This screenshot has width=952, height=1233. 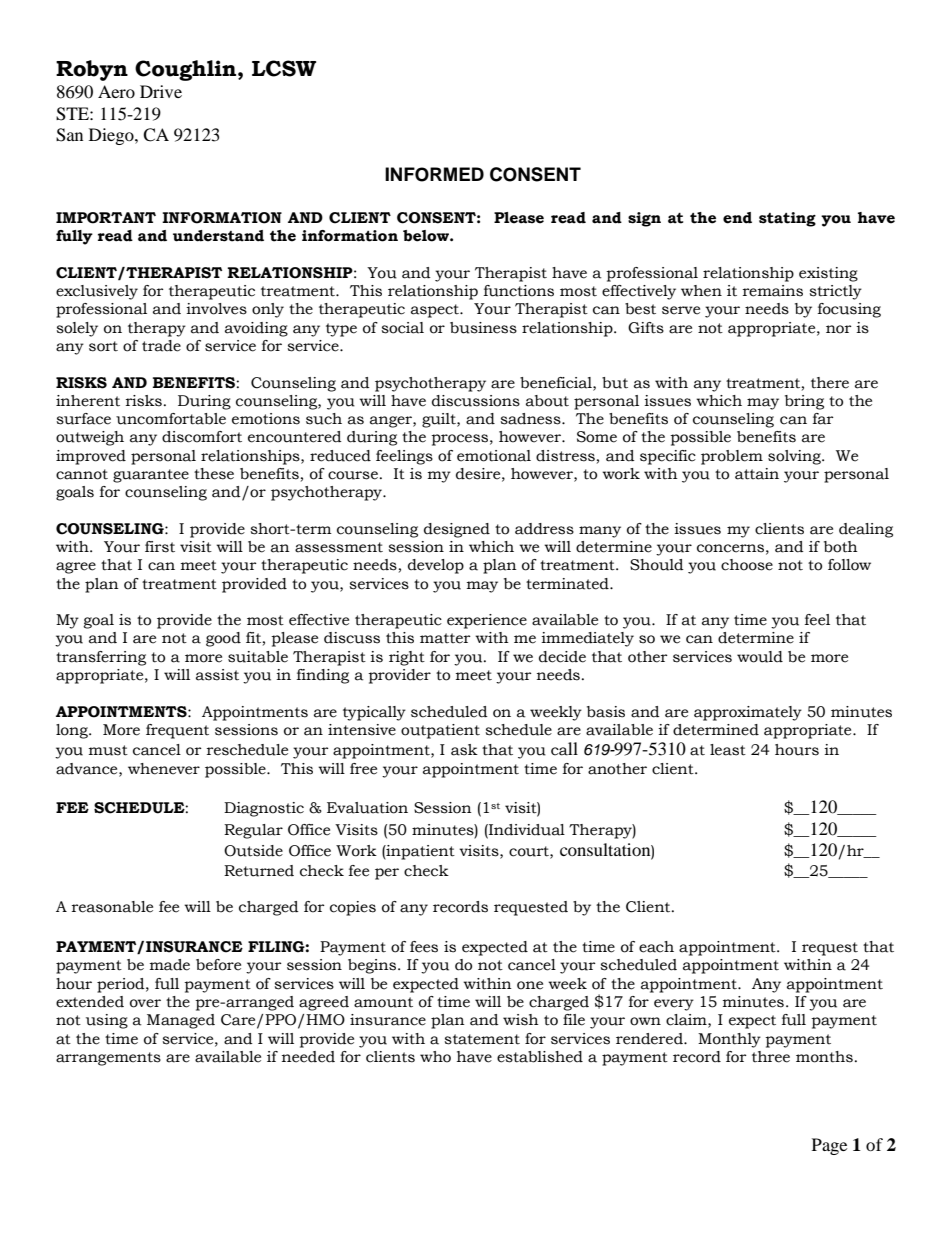 I want to click on experience, so click(x=487, y=621).
